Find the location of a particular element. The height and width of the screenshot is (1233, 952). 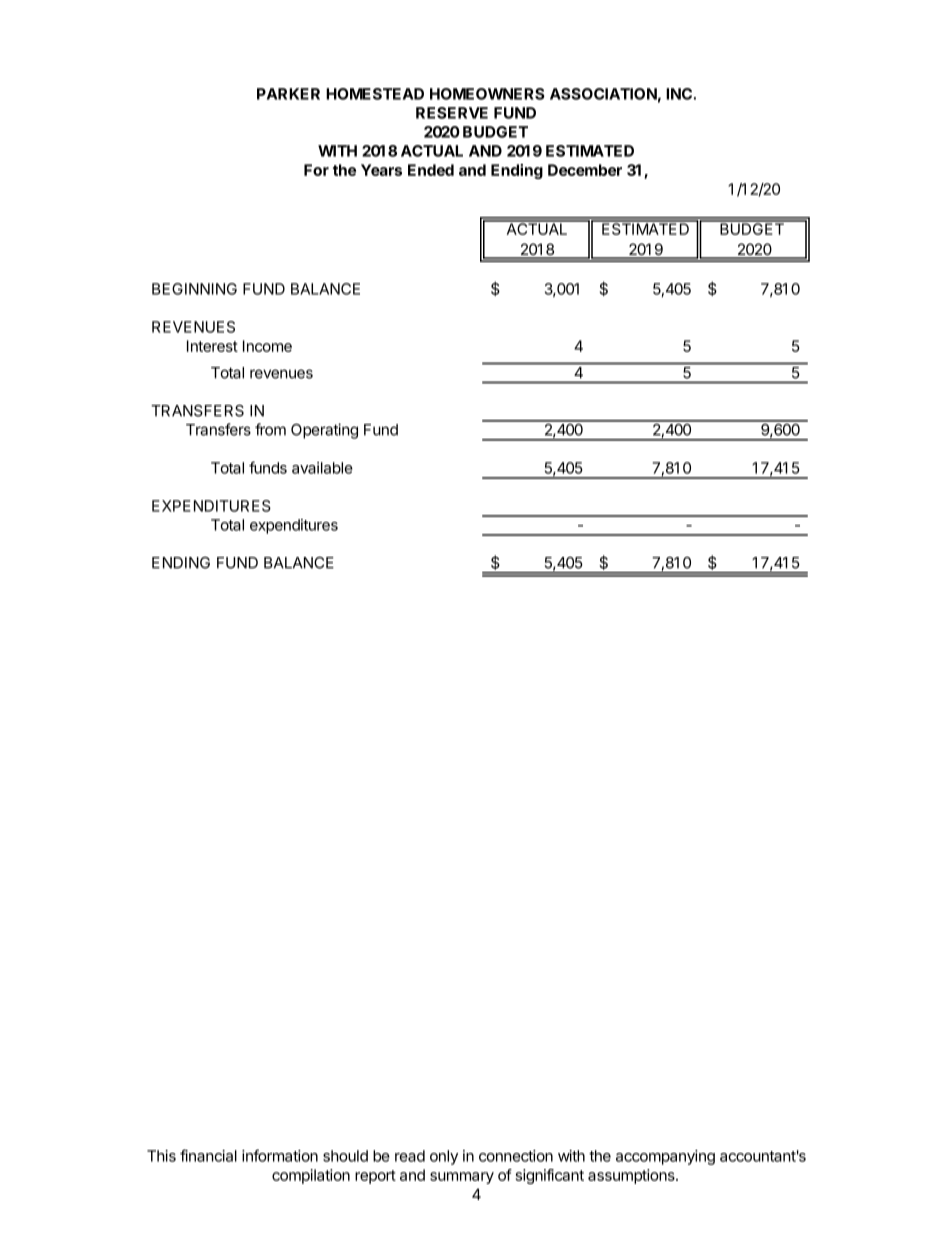

Interest is located at coordinates (212, 346).
